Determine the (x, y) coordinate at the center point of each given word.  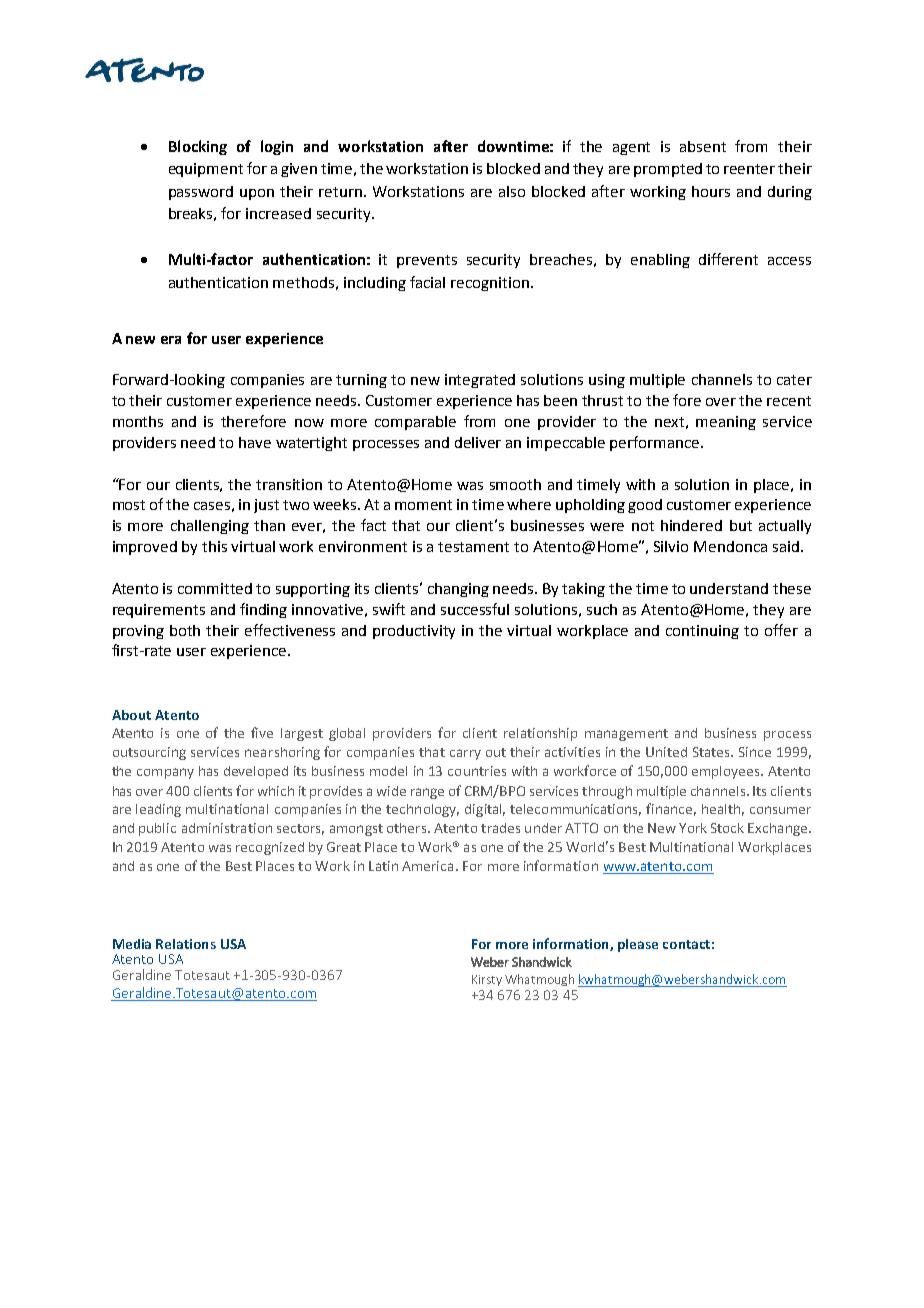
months (138, 421)
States (713, 752)
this (214, 546)
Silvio (671, 546)
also (512, 191)
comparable (415, 423)
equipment (206, 170)
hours (711, 191)
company (165, 773)
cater (794, 380)
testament (473, 547)
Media (132, 944)
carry (465, 754)
